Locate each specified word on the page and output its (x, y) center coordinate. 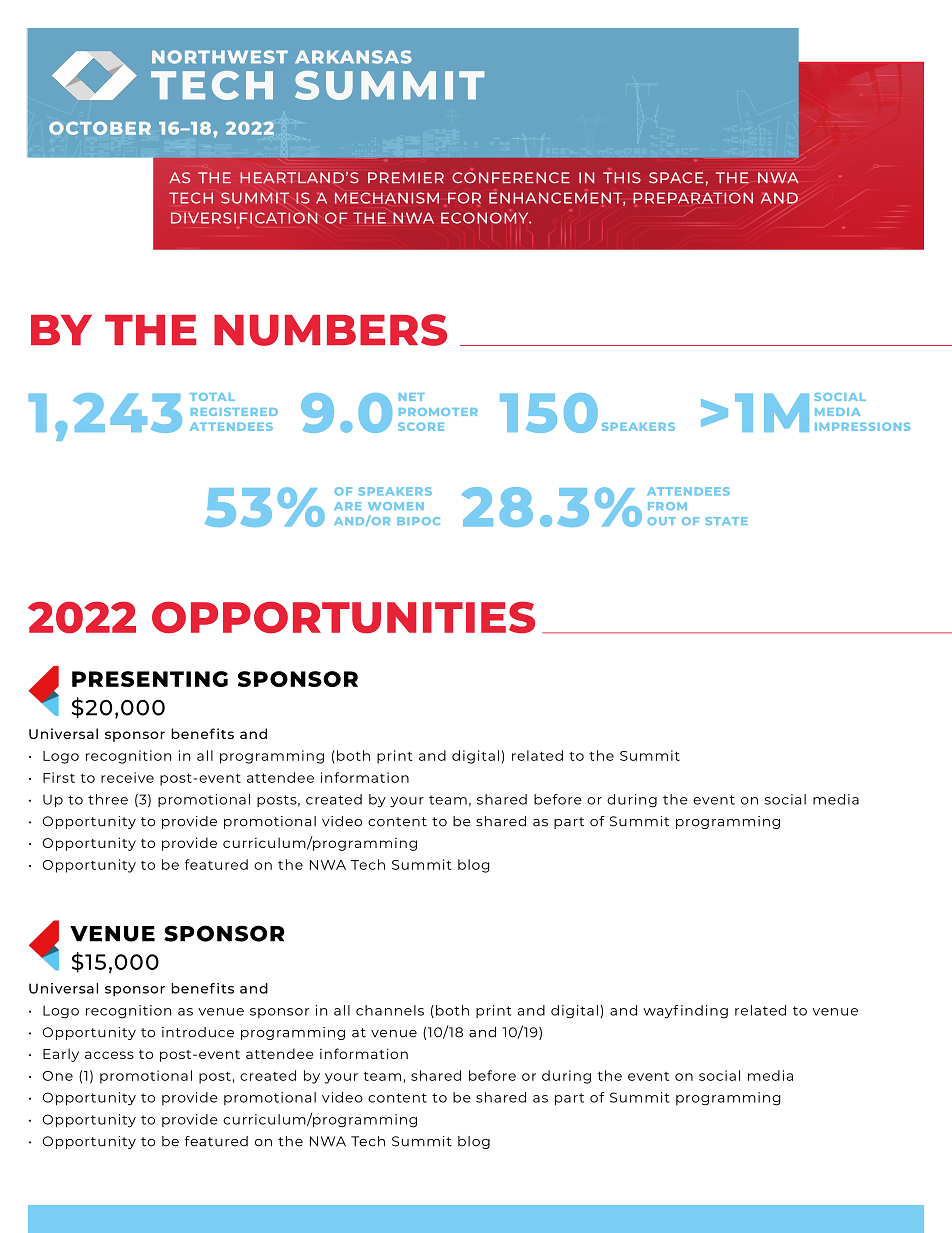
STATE (726, 521)
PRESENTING (150, 679)
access (109, 1055)
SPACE (676, 178)
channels (390, 1010)
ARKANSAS (353, 57)
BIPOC (418, 521)
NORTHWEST (220, 57)
